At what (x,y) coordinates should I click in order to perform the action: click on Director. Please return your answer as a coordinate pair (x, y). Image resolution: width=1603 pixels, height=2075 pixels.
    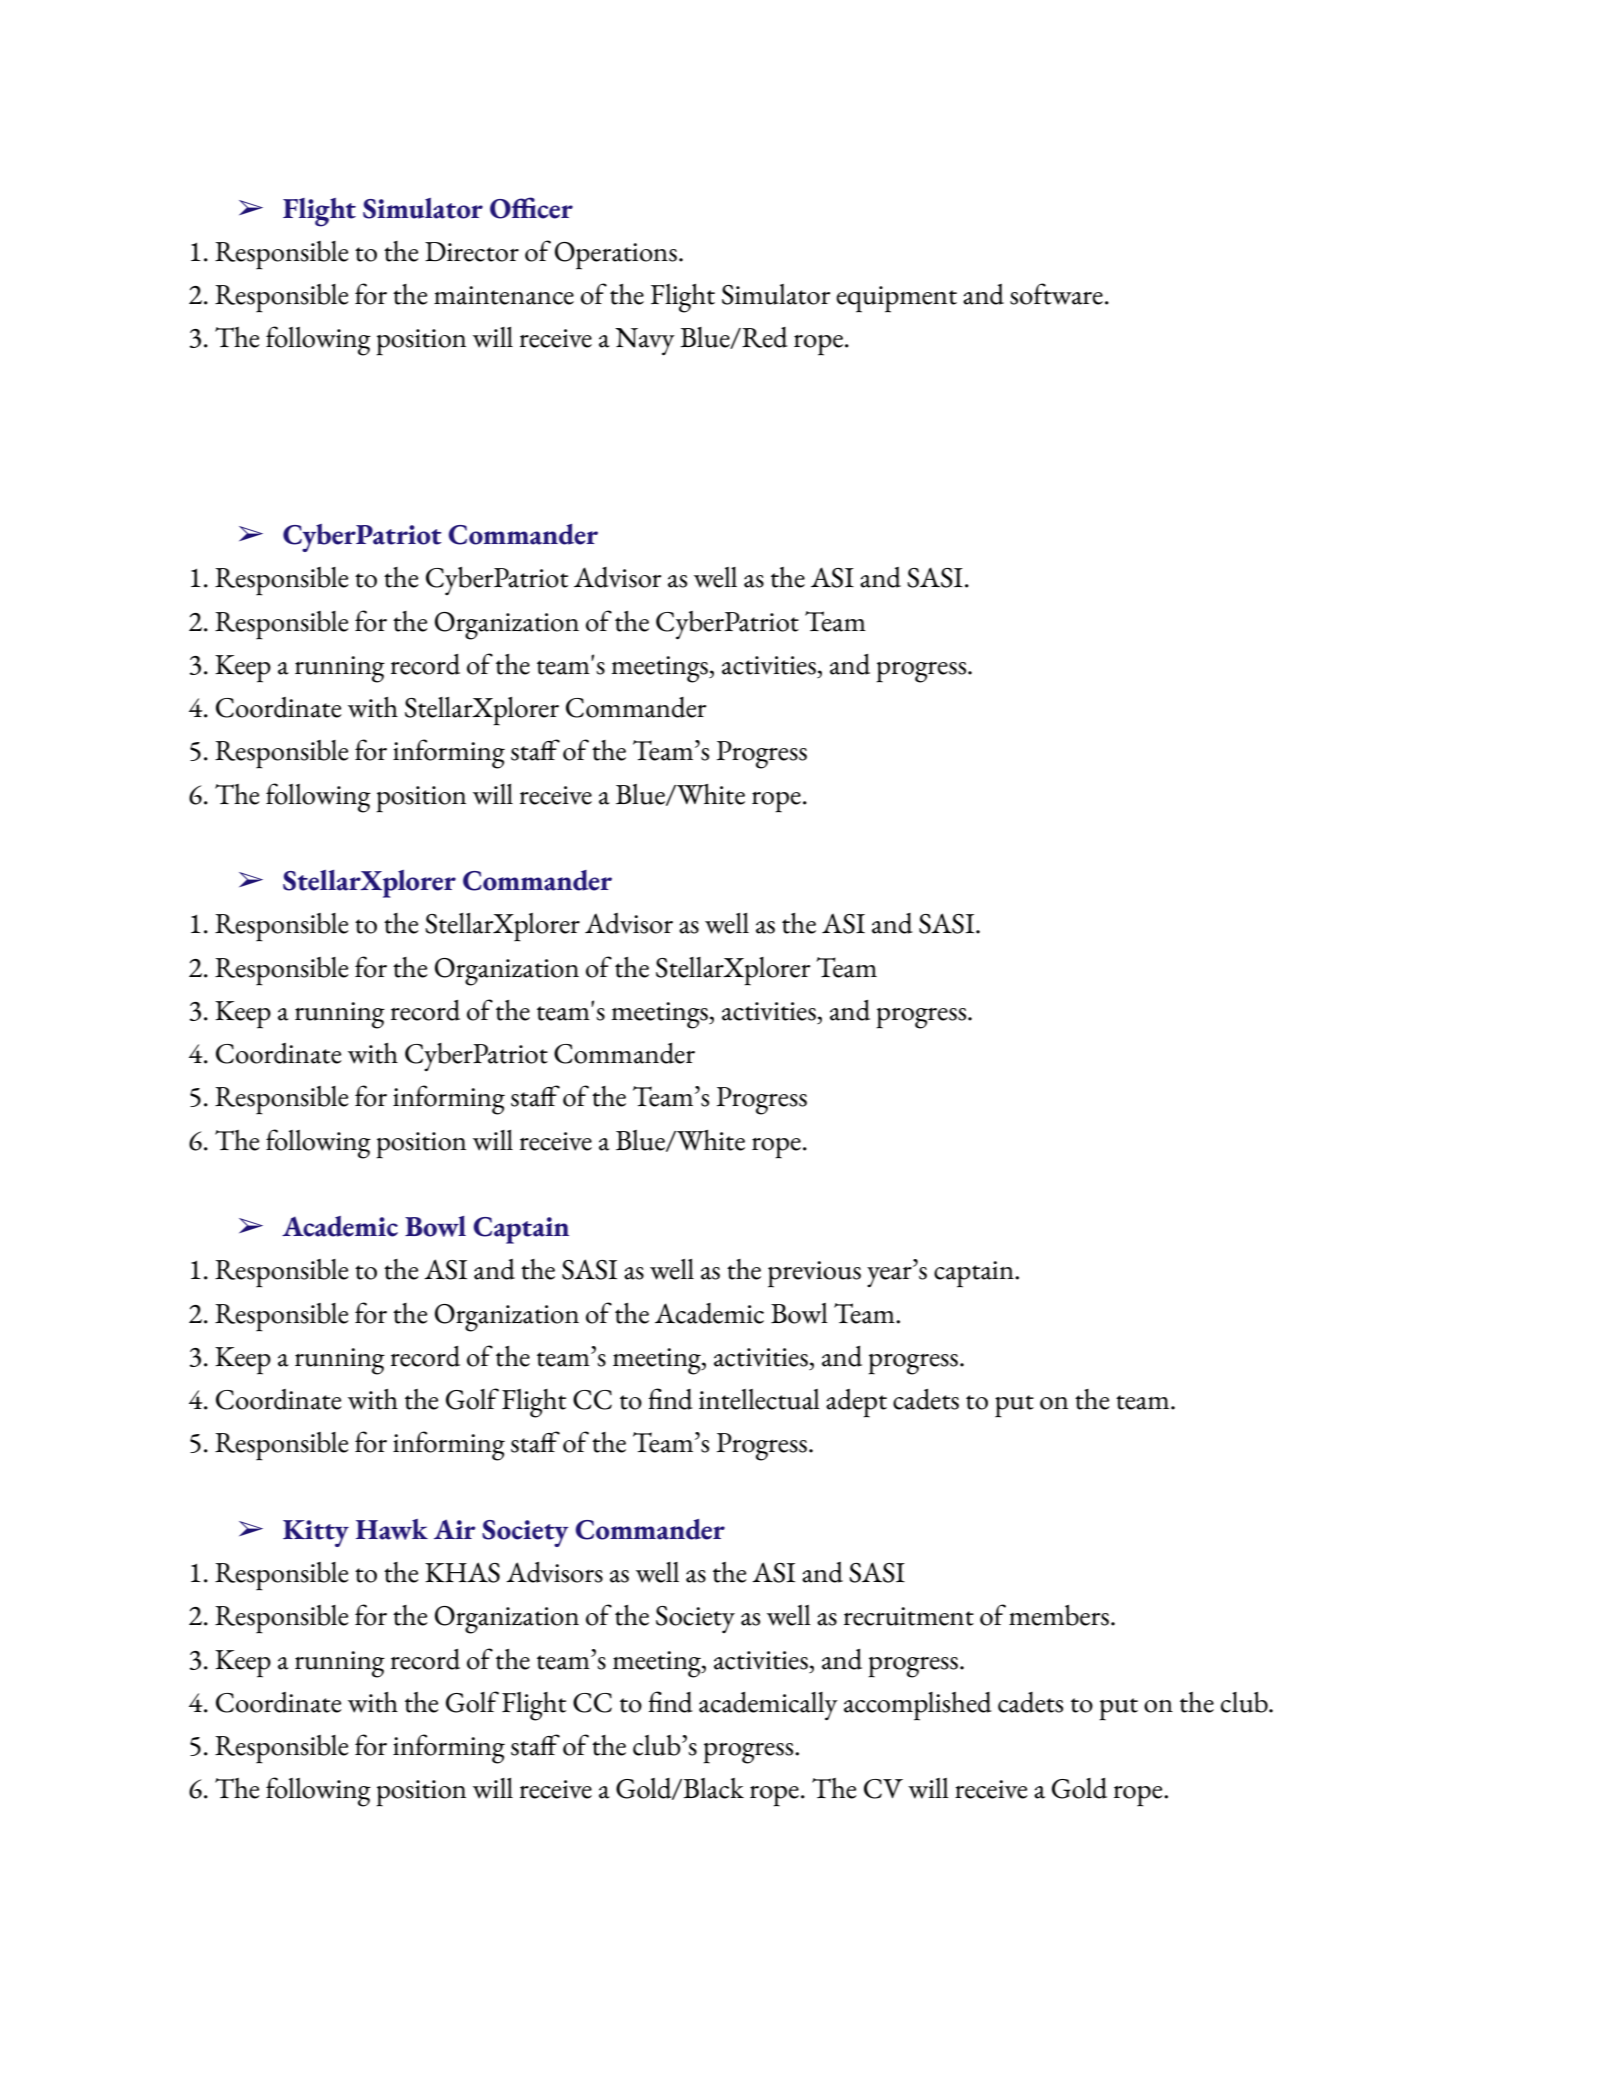
    Looking at the image, I should click on (472, 252).
